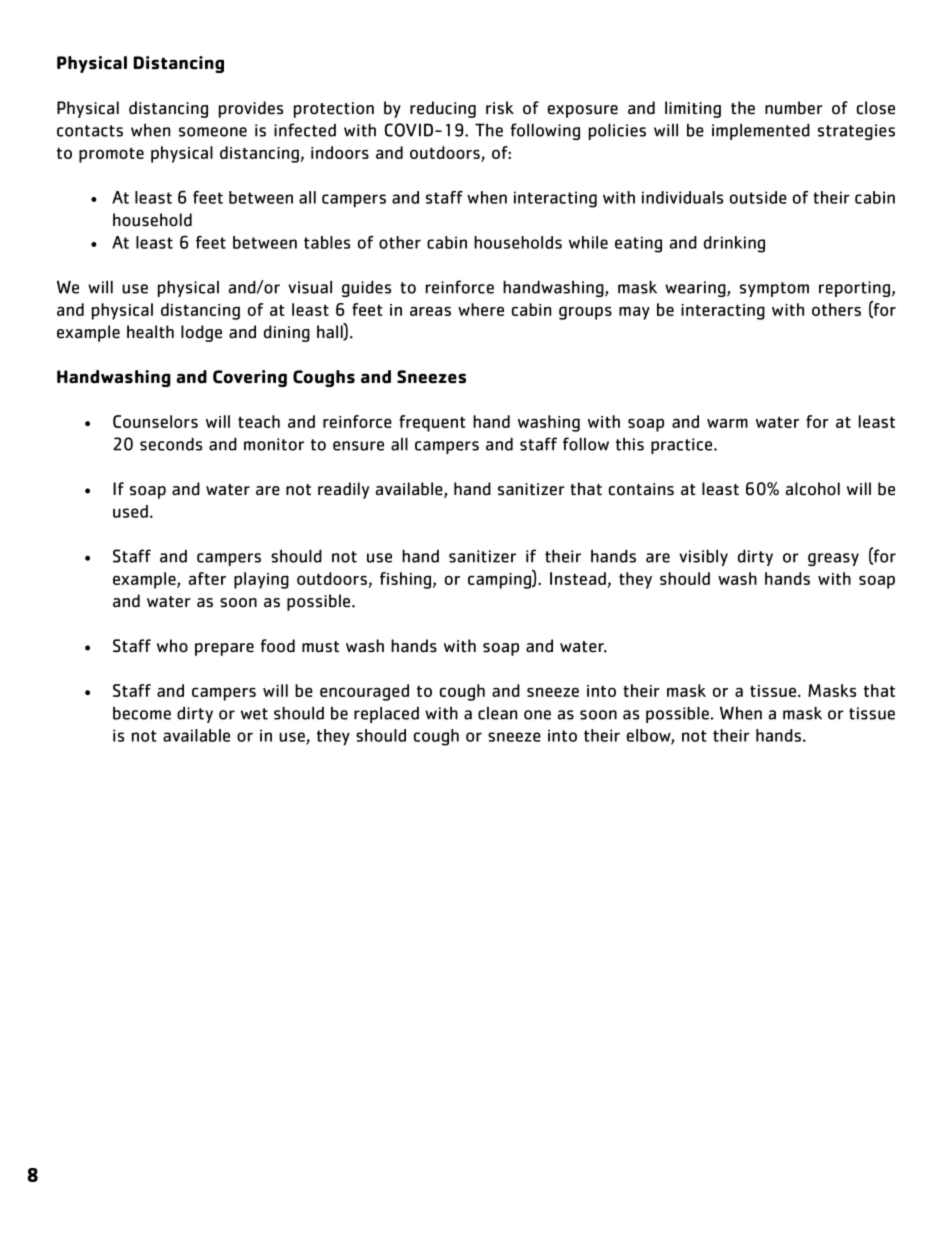  Describe the element at coordinates (761, 131) in the screenshot. I see `implemented` at that location.
